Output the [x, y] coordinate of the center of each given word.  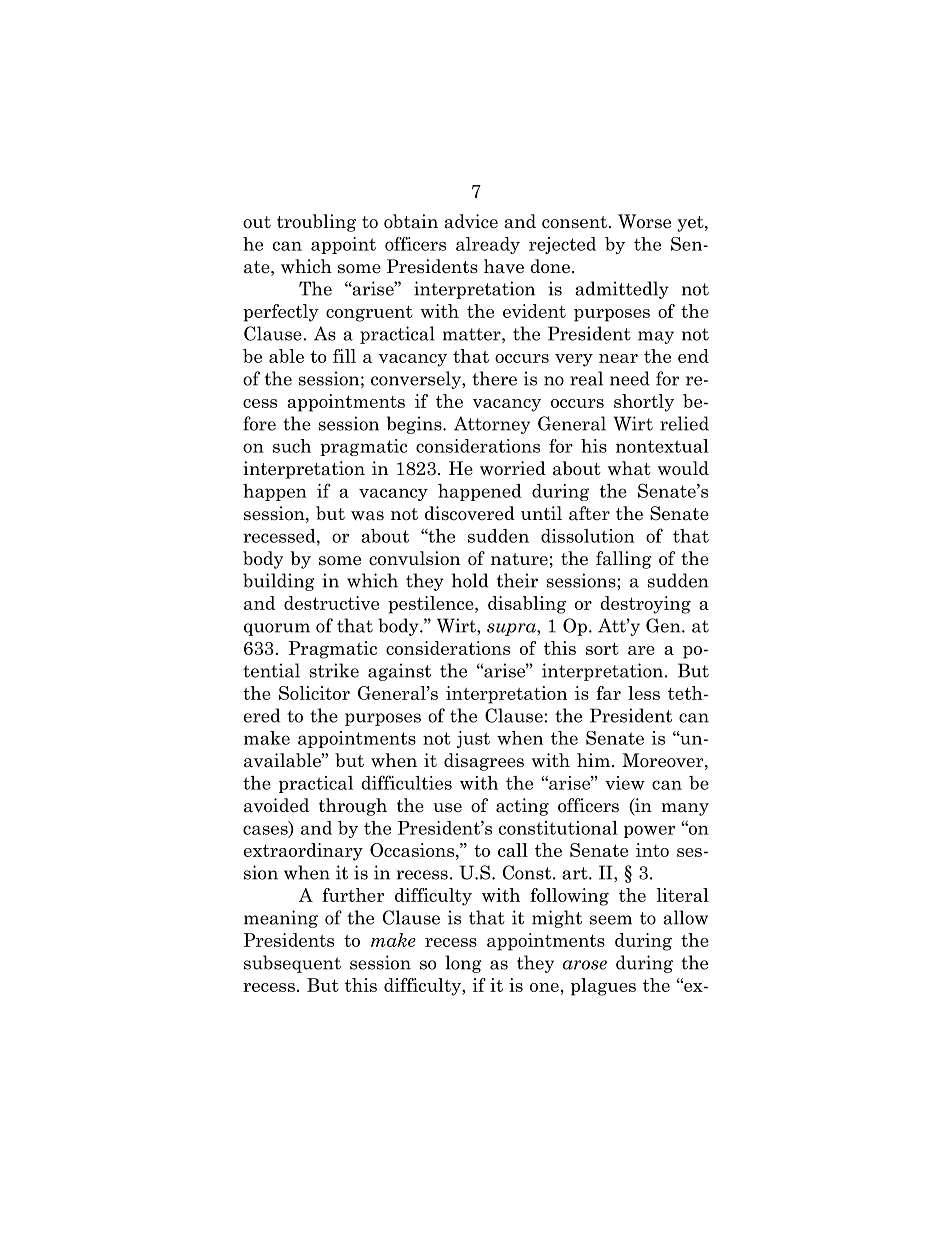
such [292, 446]
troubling [316, 223]
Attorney [492, 425]
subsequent [292, 964]
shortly [644, 403]
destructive [331, 603]
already [488, 245]
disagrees [484, 762]
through [353, 807]
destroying [645, 605]
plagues [603, 987]
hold [470, 580]
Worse [644, 221]
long [463, 964]
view [625, 783]
